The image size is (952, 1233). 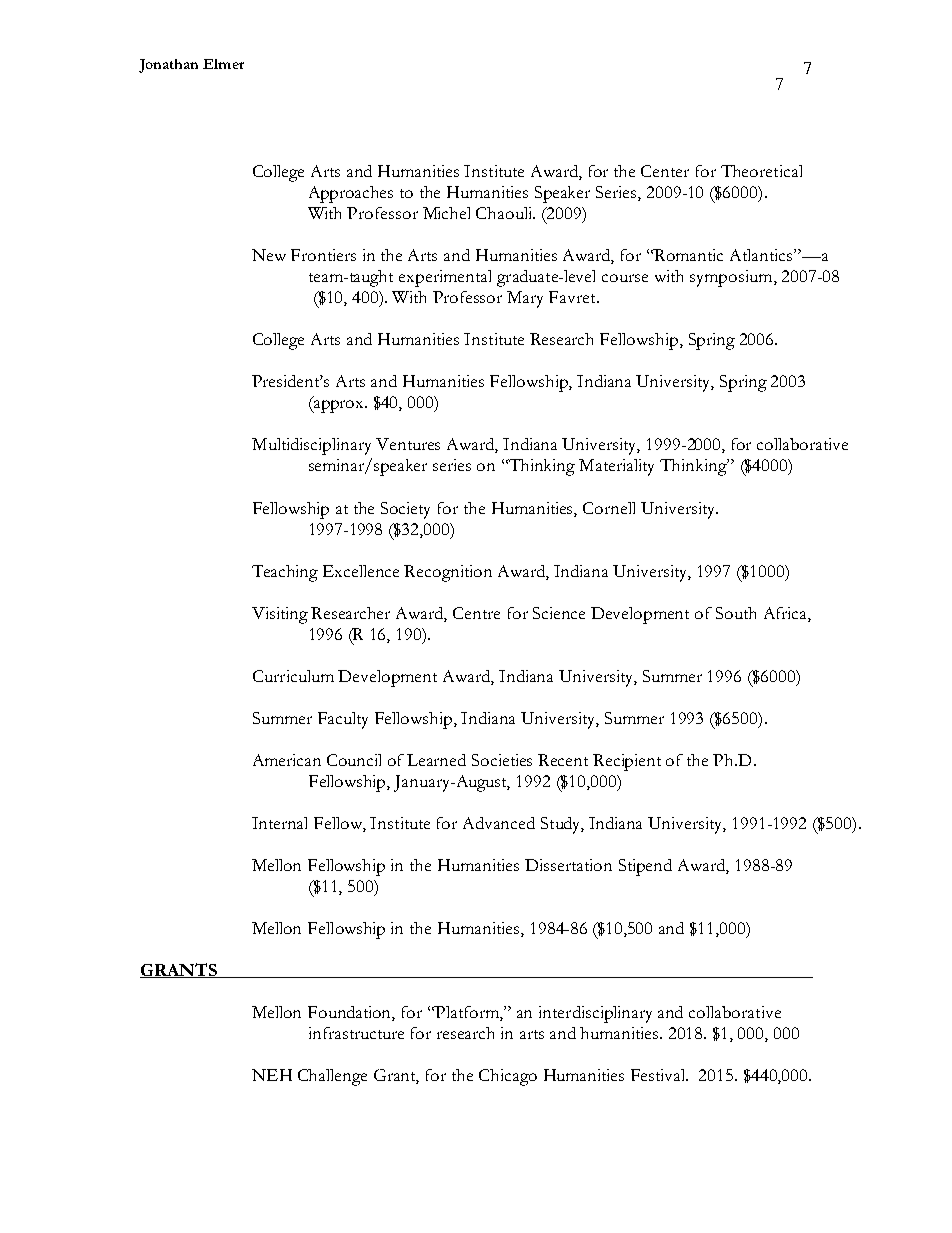 What do you see at coordinates (736, 613) in the page?
I see `South` at bounding box center [736, 613].
